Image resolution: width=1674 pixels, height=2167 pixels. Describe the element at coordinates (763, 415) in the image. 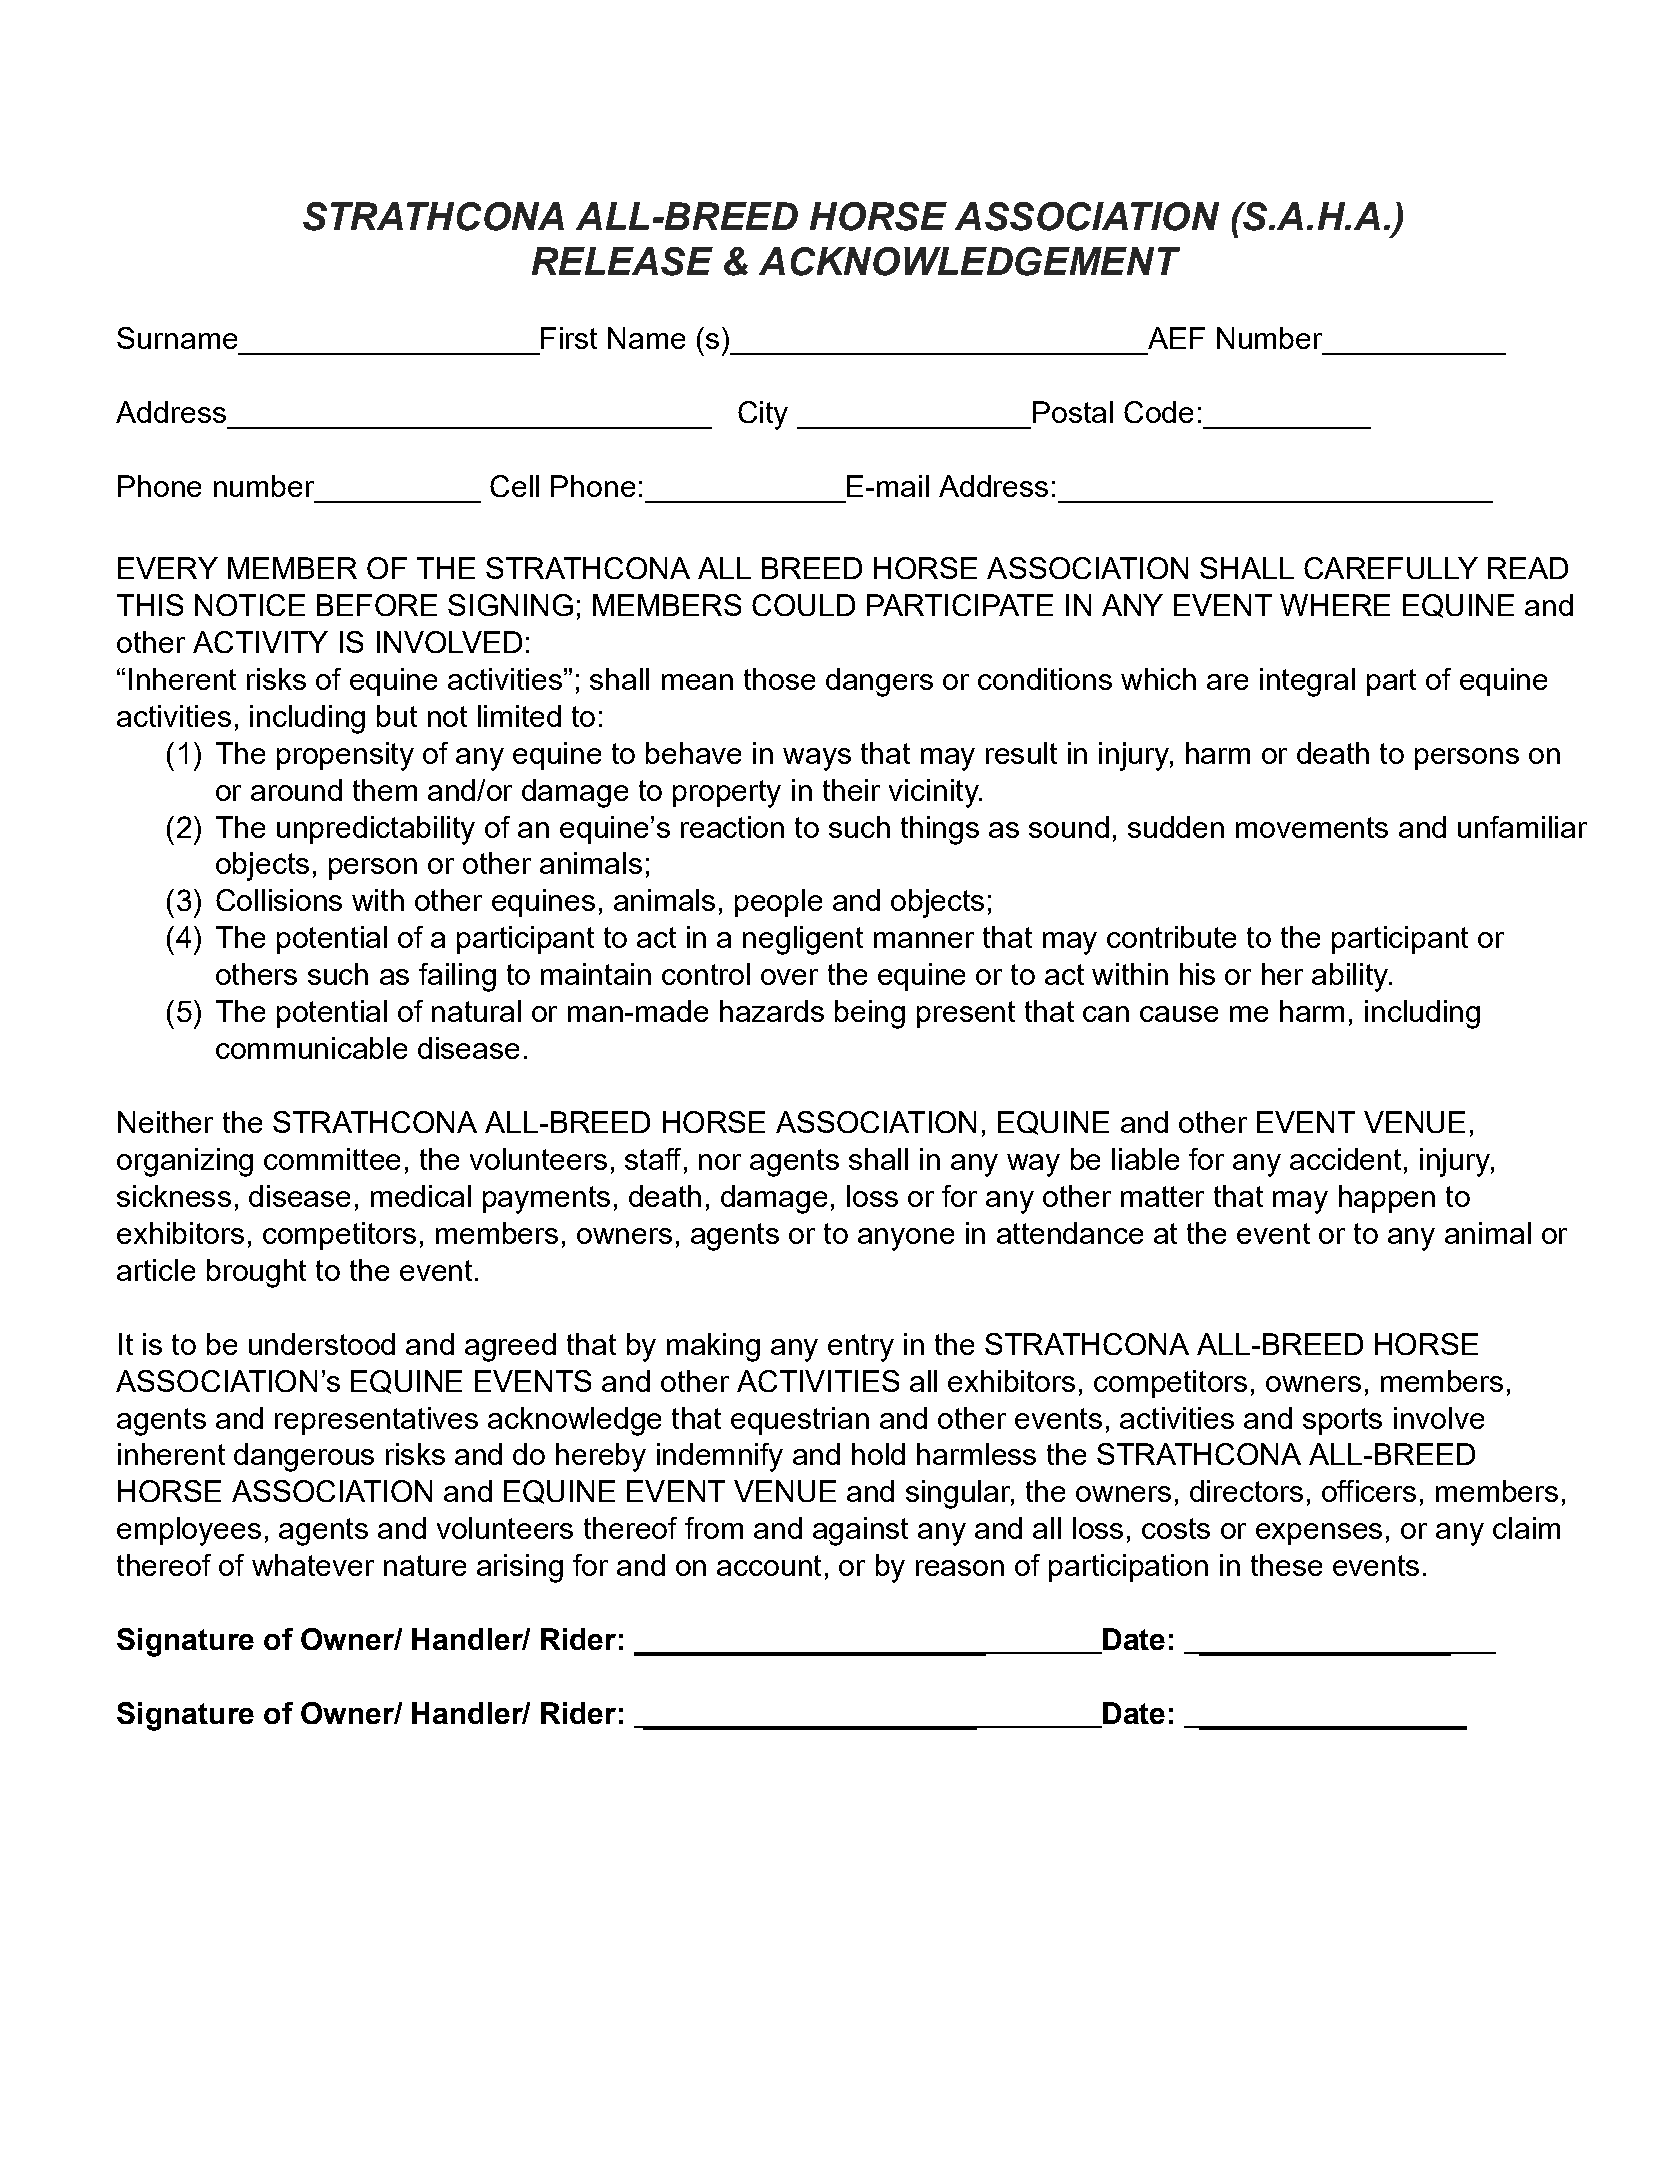

I see `City` at that location.
